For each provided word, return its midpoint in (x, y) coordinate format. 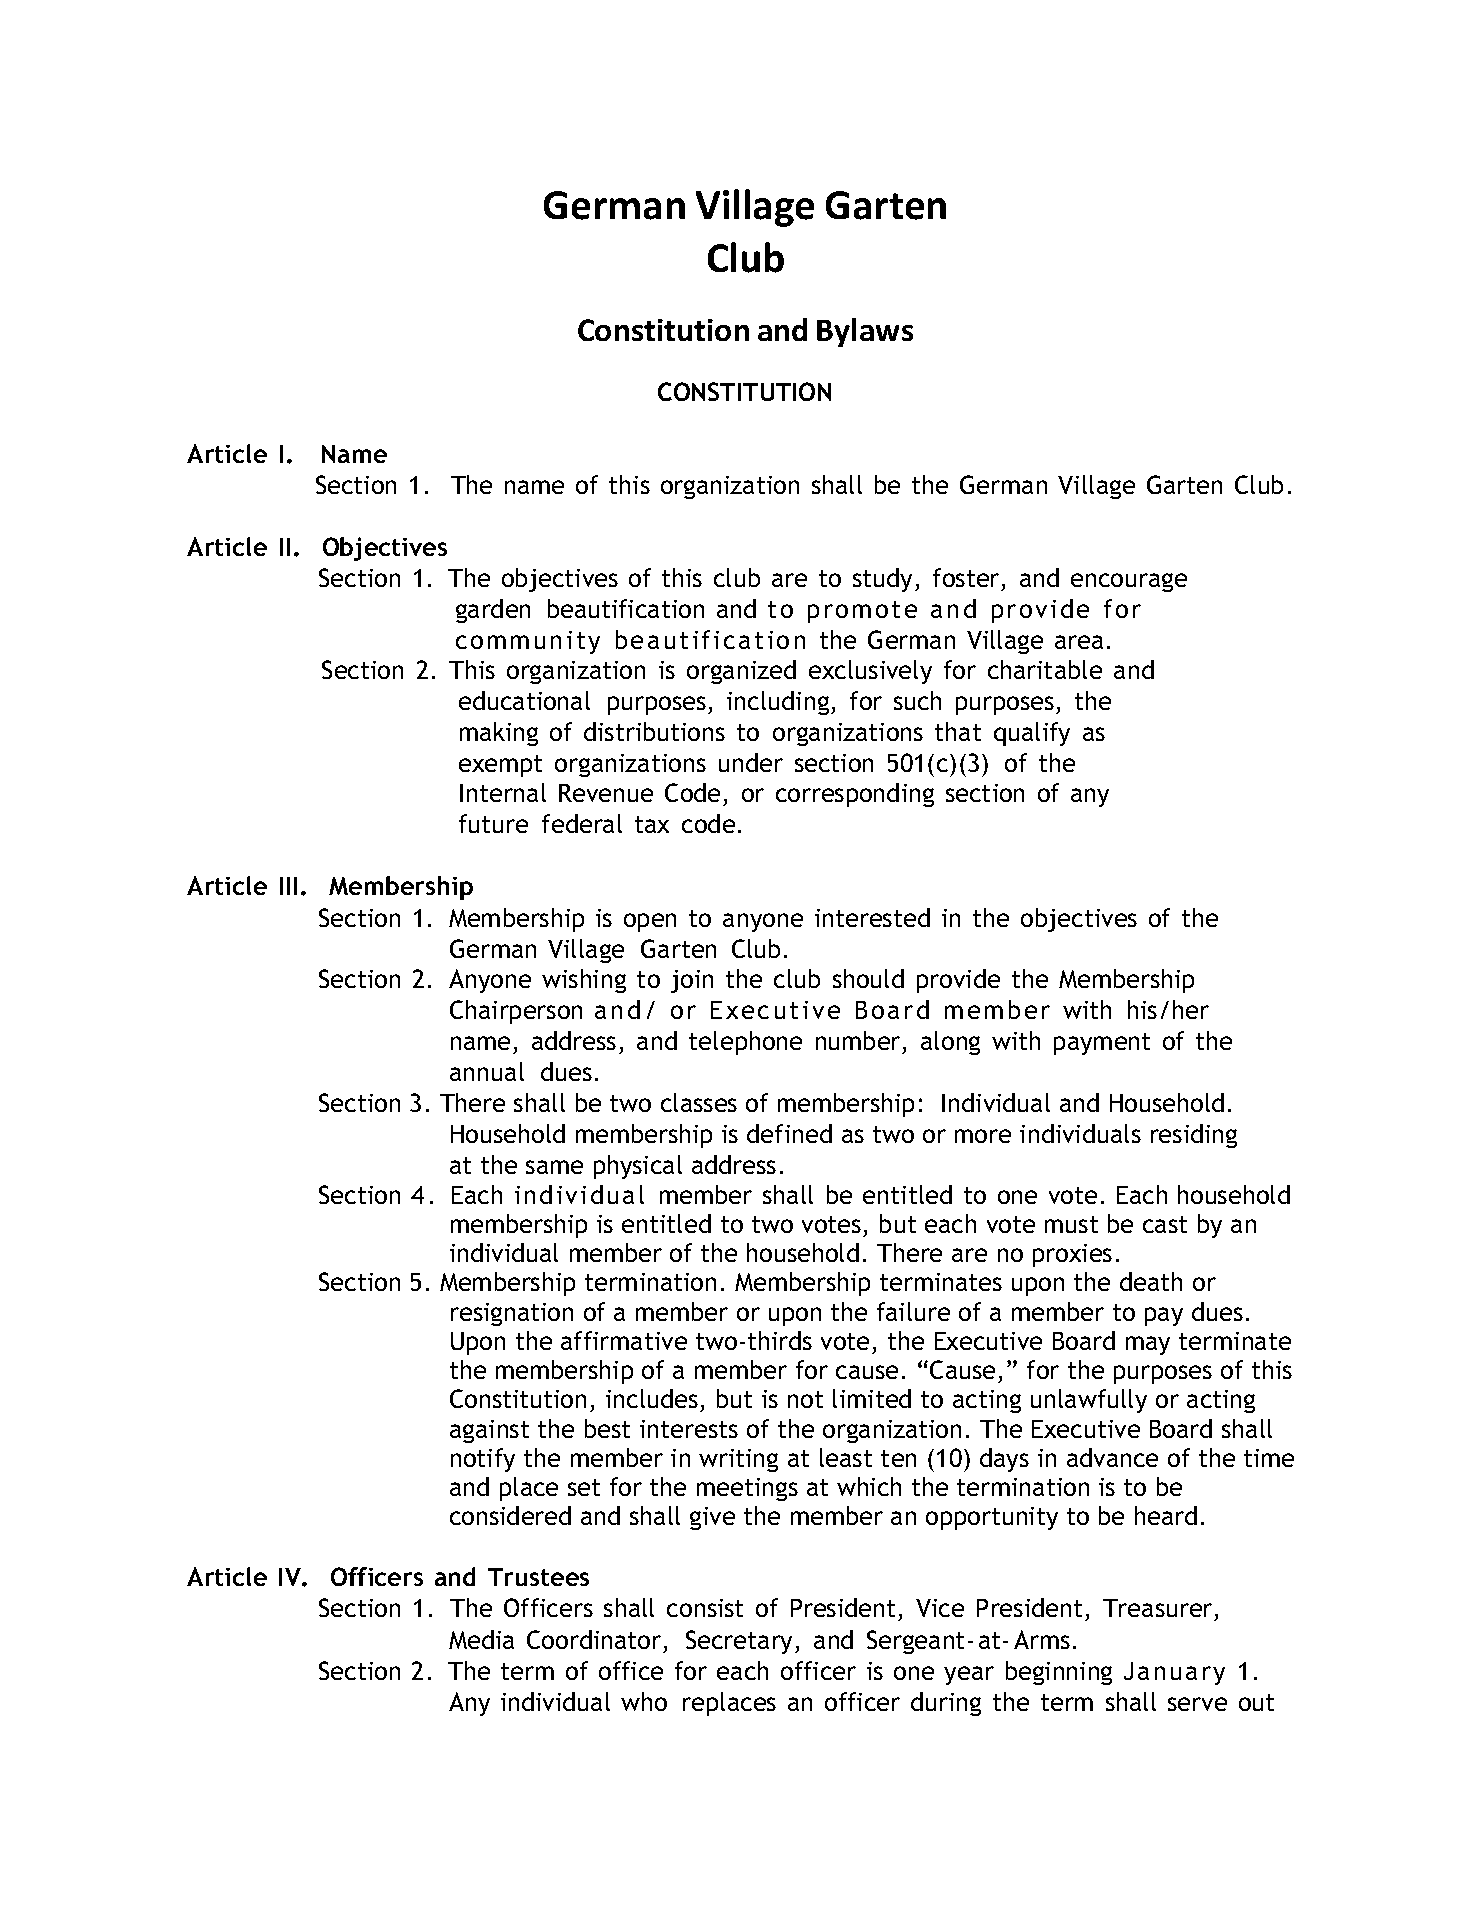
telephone (745, 1043)
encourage (1129, 582)
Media (481, 1639)
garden (493, 611)
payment (1102, 1044)
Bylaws (865, 332)
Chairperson (516, 1012)
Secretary (741, 1642)
